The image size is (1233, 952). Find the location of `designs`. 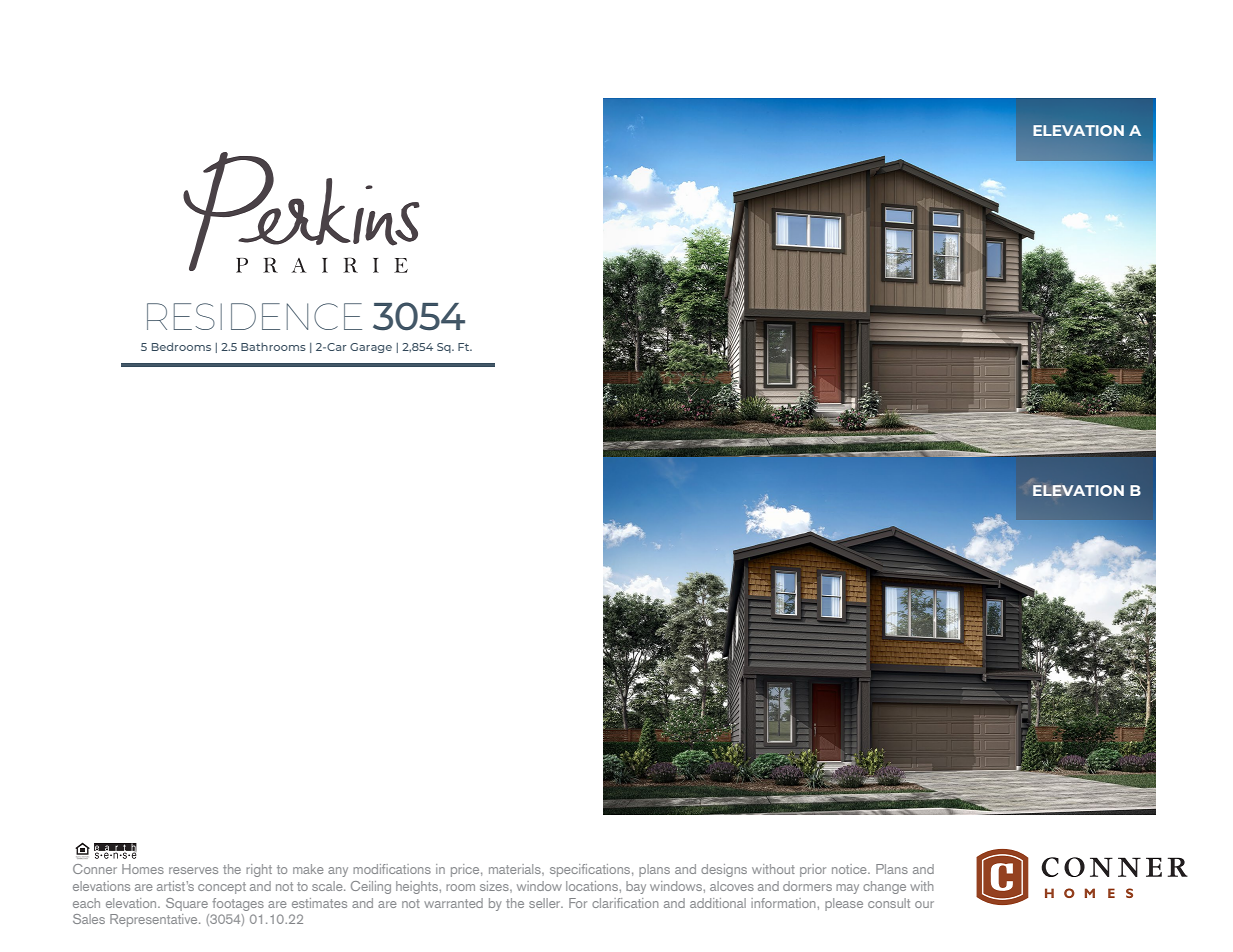

designs is located at coordinates (724, 870).
